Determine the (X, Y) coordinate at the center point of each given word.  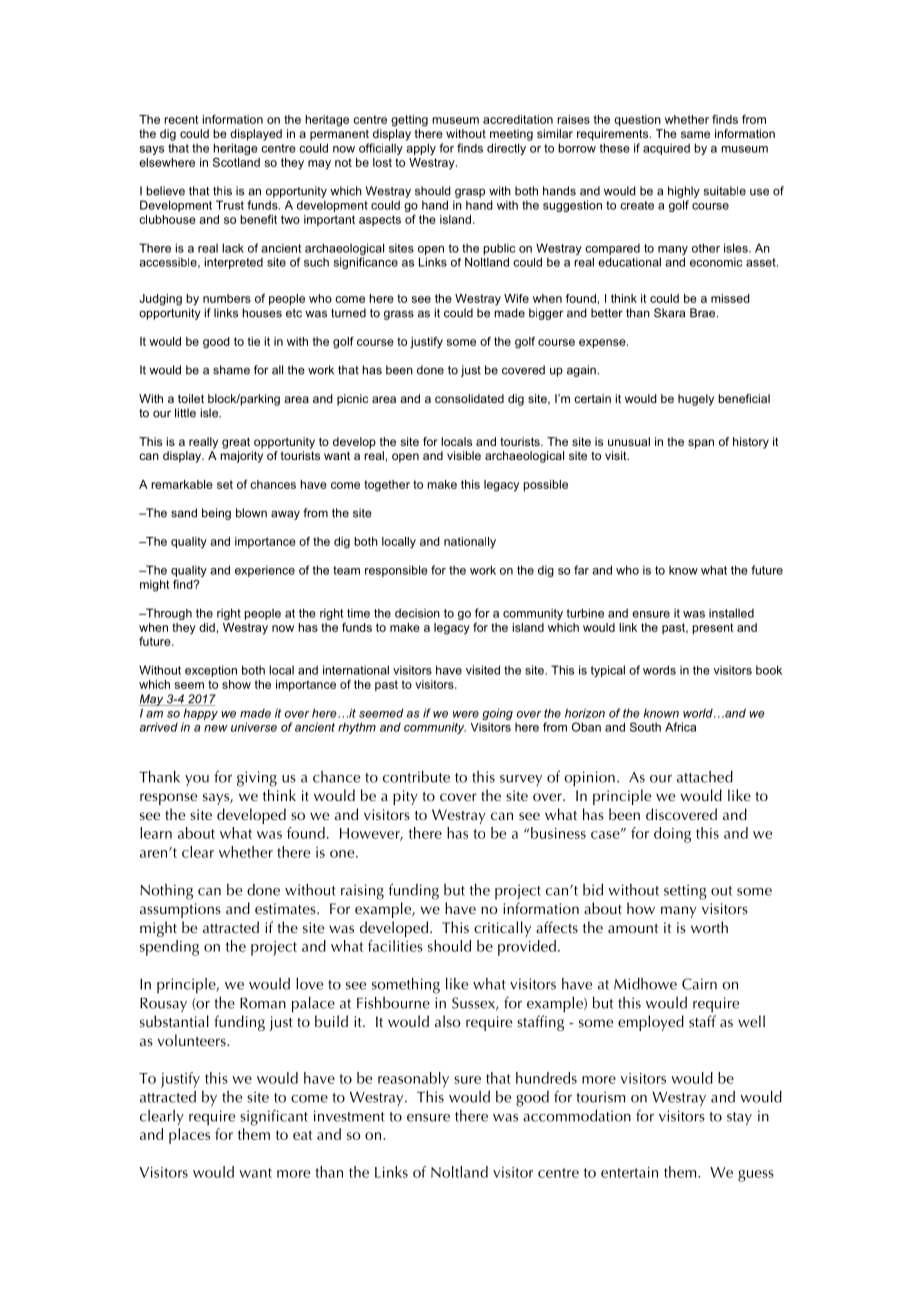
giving (257, 779)
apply (421, 149)
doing (672, 835)
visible (464, 455)
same (695, 134)
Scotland (236, 162)
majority (242, 457)
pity (405, 797)
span (701, 444)
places (189, 1136)
